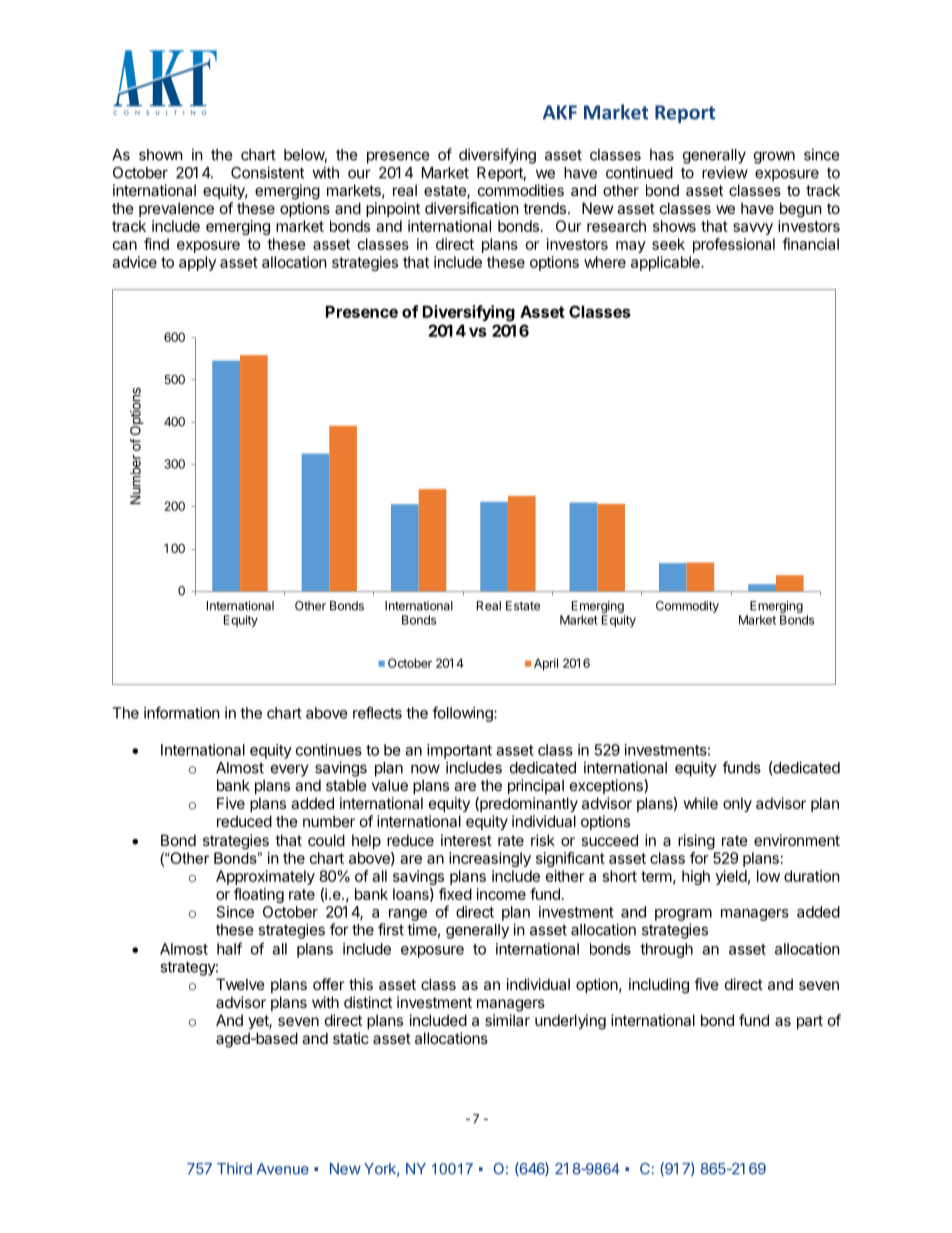  What do you see at coordinates (725, 172) in the screenshot?
I see `review` at bounding box center [725, 172].
